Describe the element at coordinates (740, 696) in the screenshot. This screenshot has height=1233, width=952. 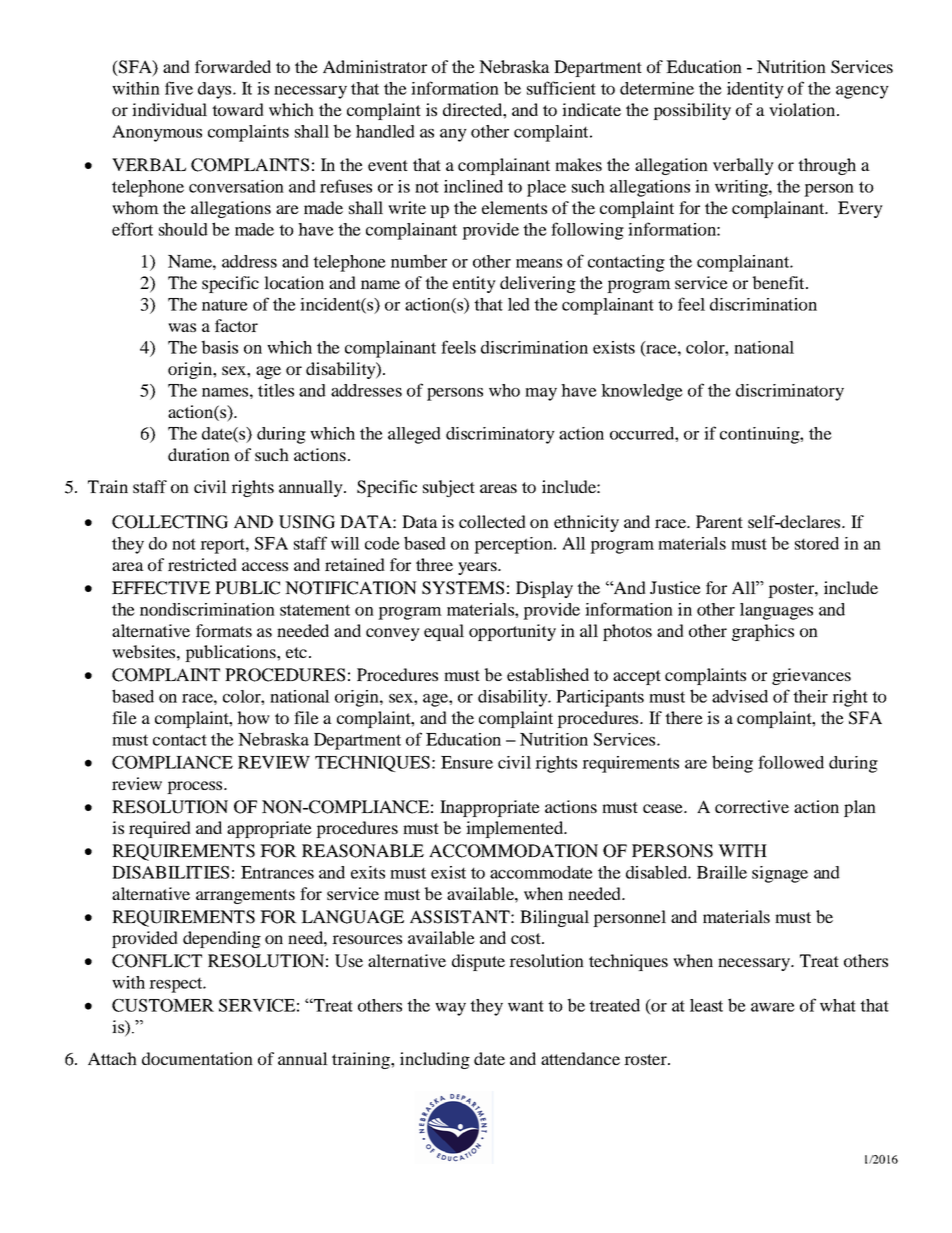
I see `advised` at that location.
